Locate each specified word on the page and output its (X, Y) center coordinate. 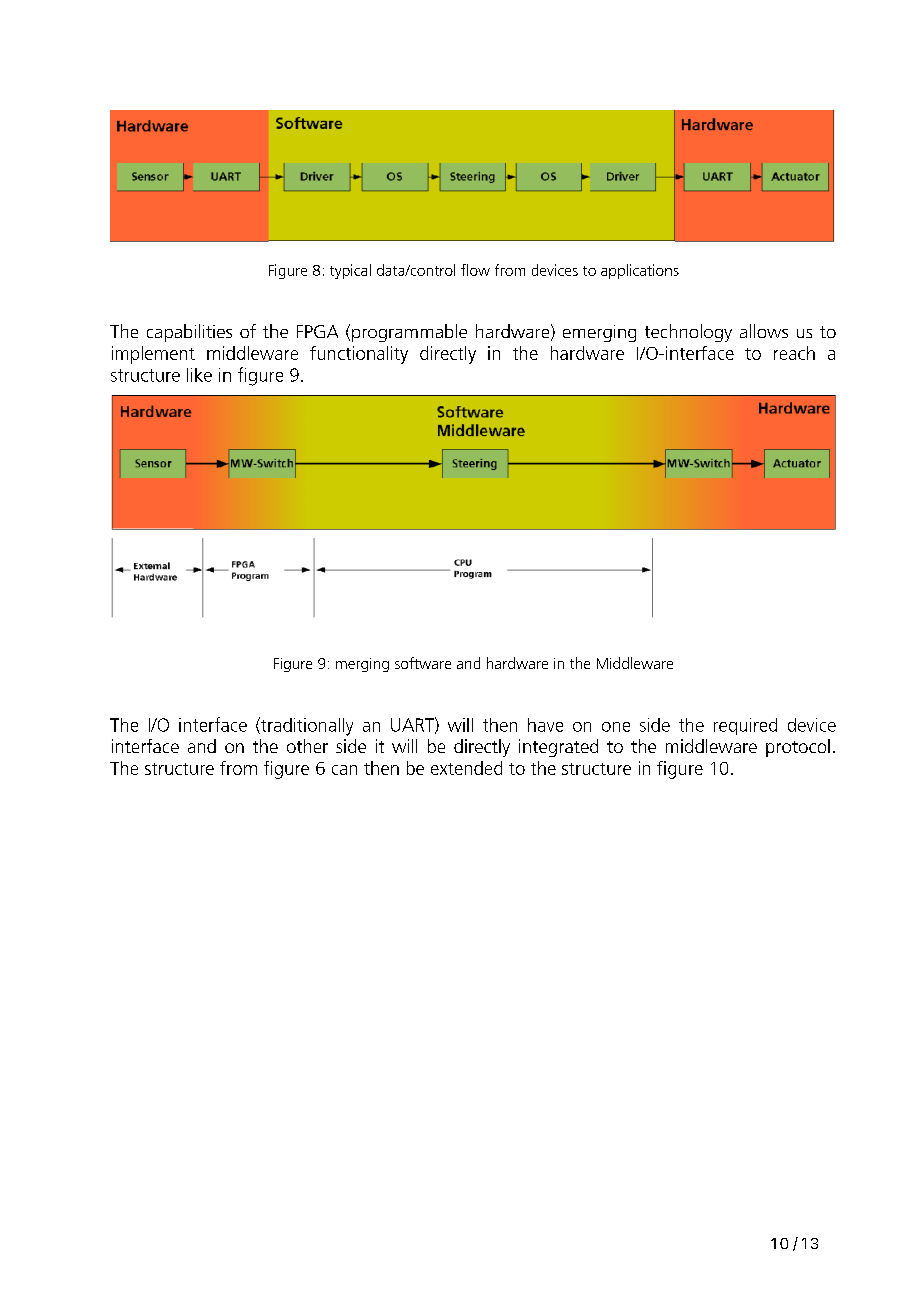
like (199, 375)
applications (640, 271)
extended (466, 768)
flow (475, 270)
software (423, 663)
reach (794, 353)
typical (350, 271)
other (307, 746)
